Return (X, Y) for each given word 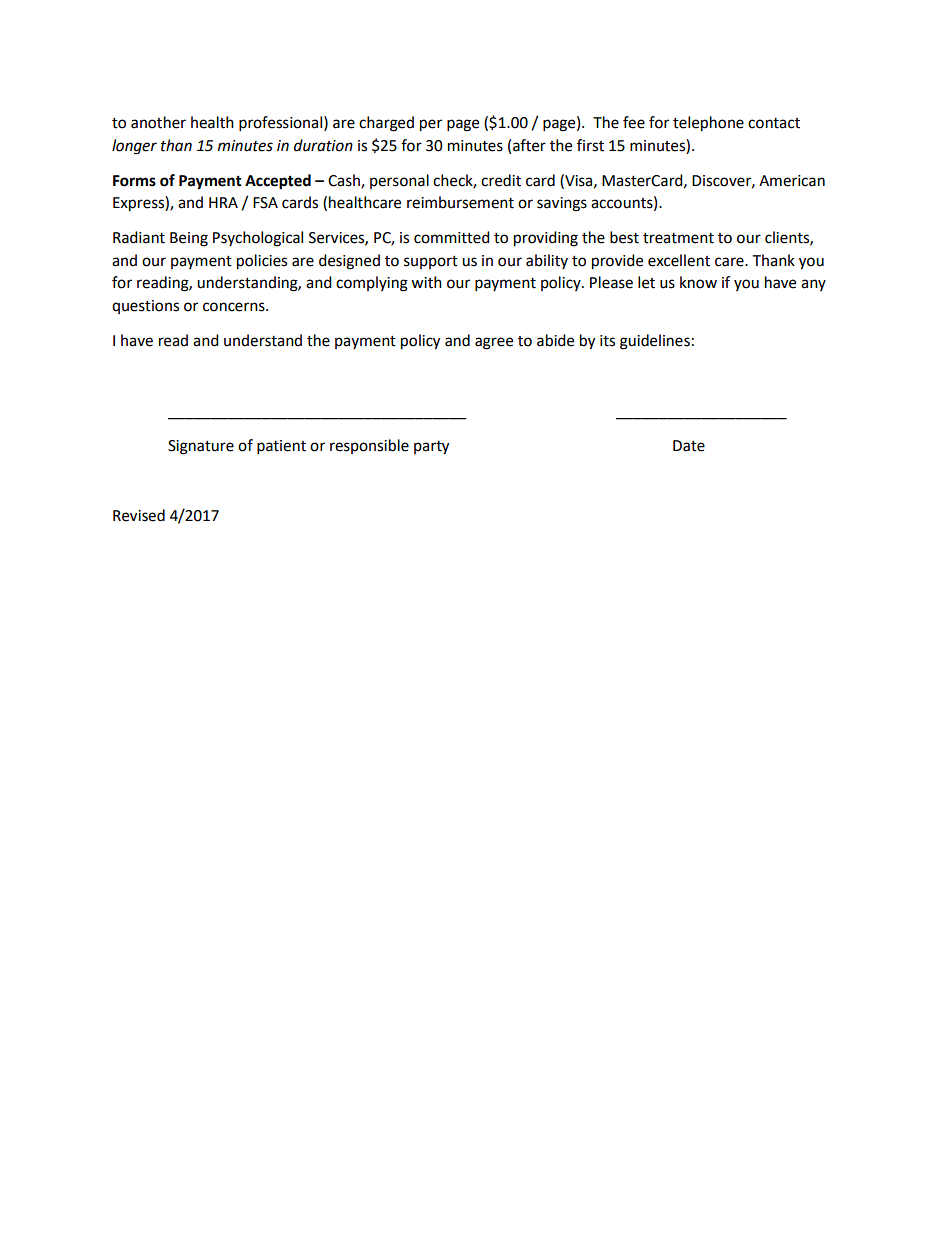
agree (494, 343)
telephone (708, 124)
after (529, 145)
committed (452, 237)
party (431, 448)
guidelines (655, 342)
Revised (139, 515)
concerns (235, 307)
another (158, 122)
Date (689, 446)
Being (189, 239)
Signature (201, 447)
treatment (678, 238)
